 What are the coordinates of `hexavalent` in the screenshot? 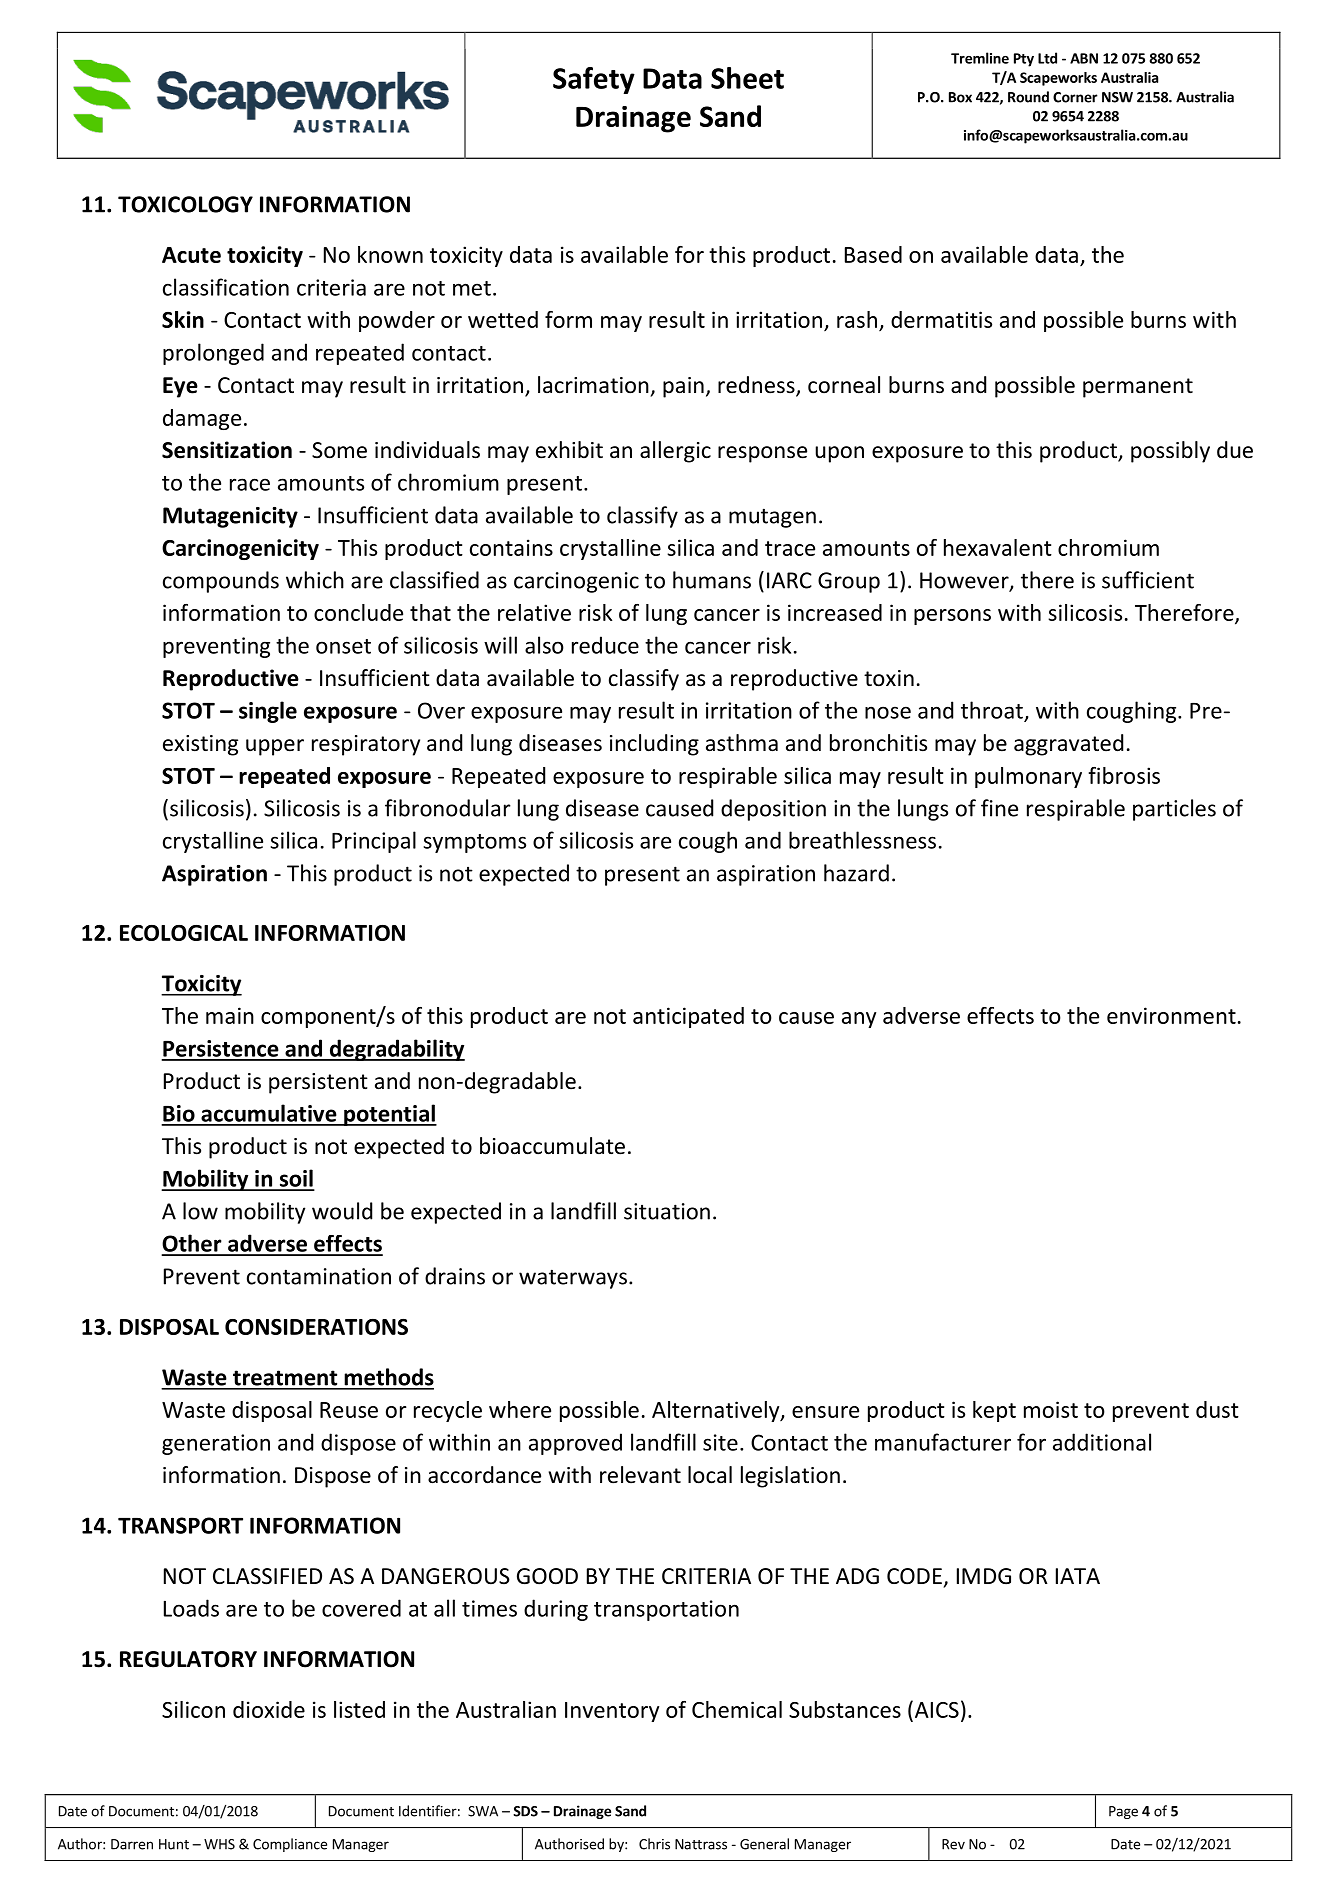 It's located at (998, 547).
